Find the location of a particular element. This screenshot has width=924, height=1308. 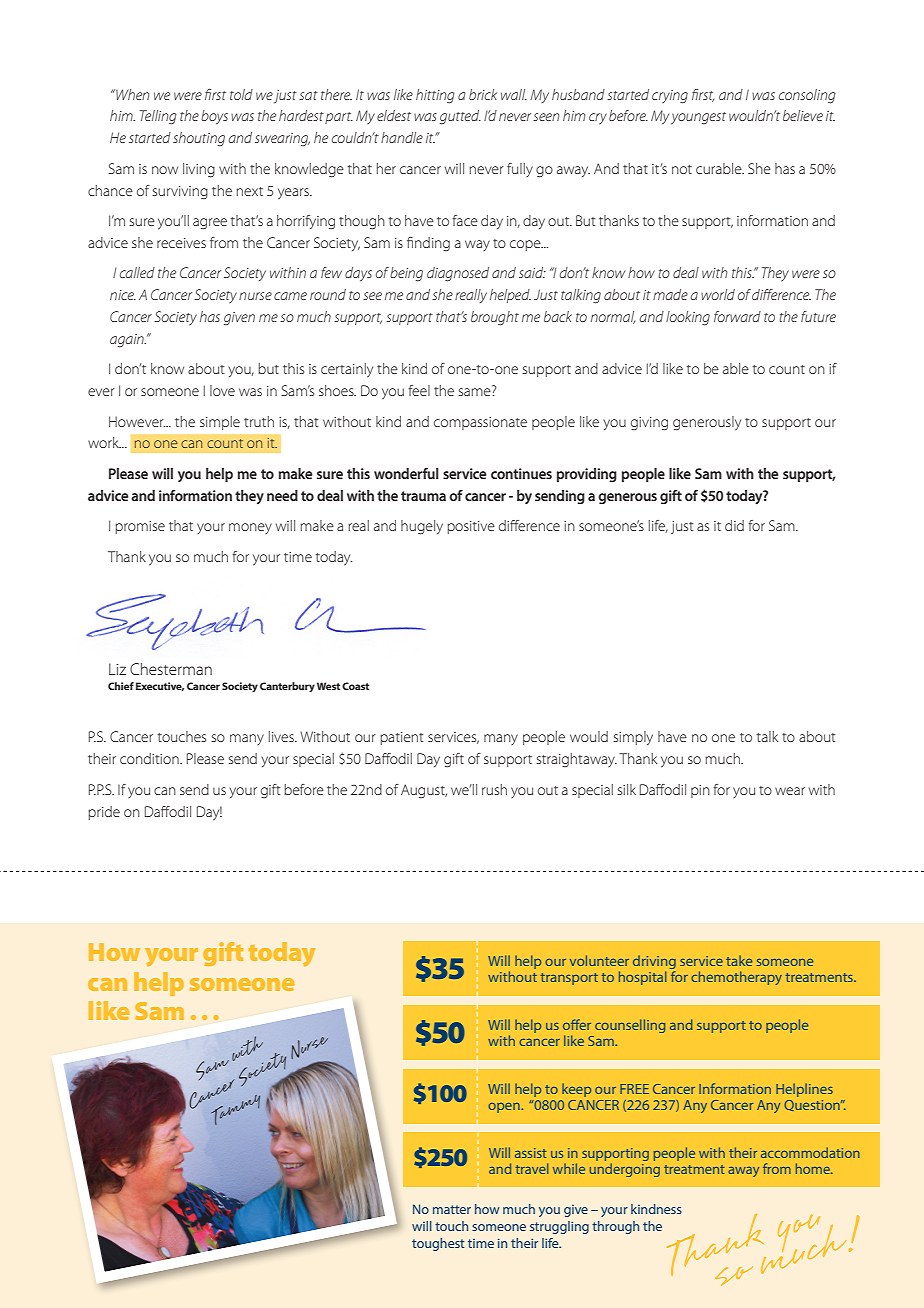

pride is located at coordinates (104, 813).
